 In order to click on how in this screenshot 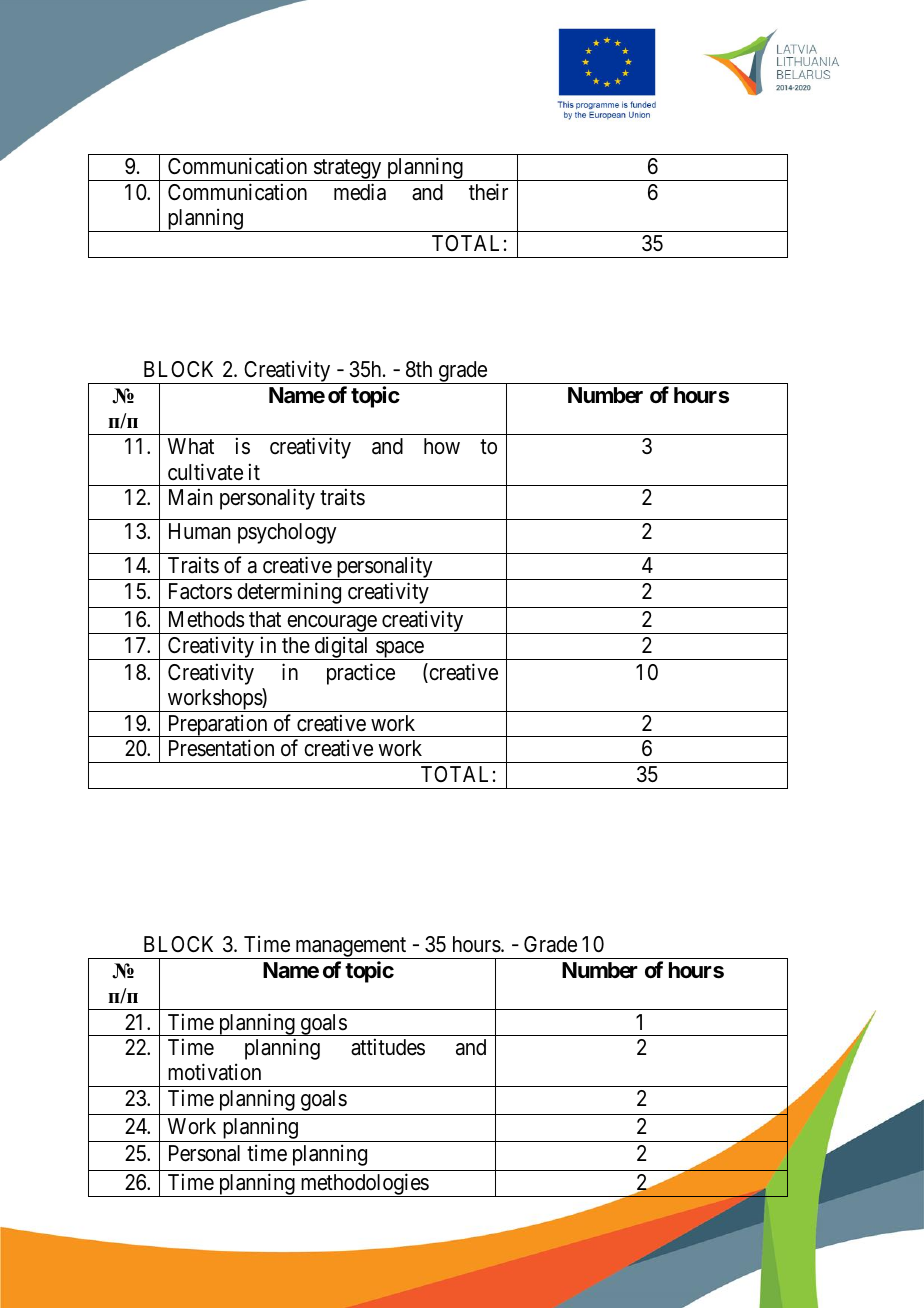, I will do `click(442, 446)`.
